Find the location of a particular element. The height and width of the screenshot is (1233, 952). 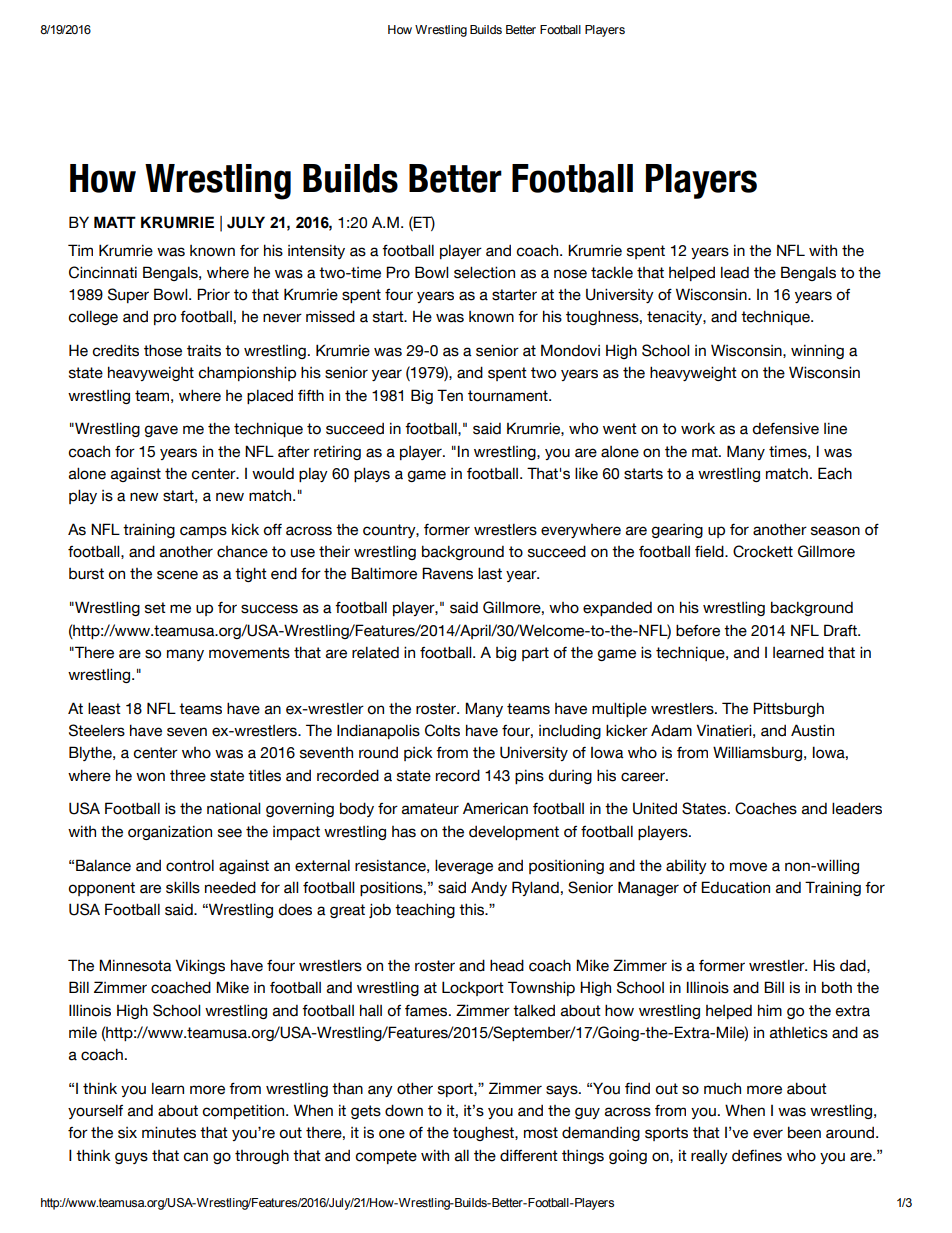

selection is located at coordinates (484, 272).
